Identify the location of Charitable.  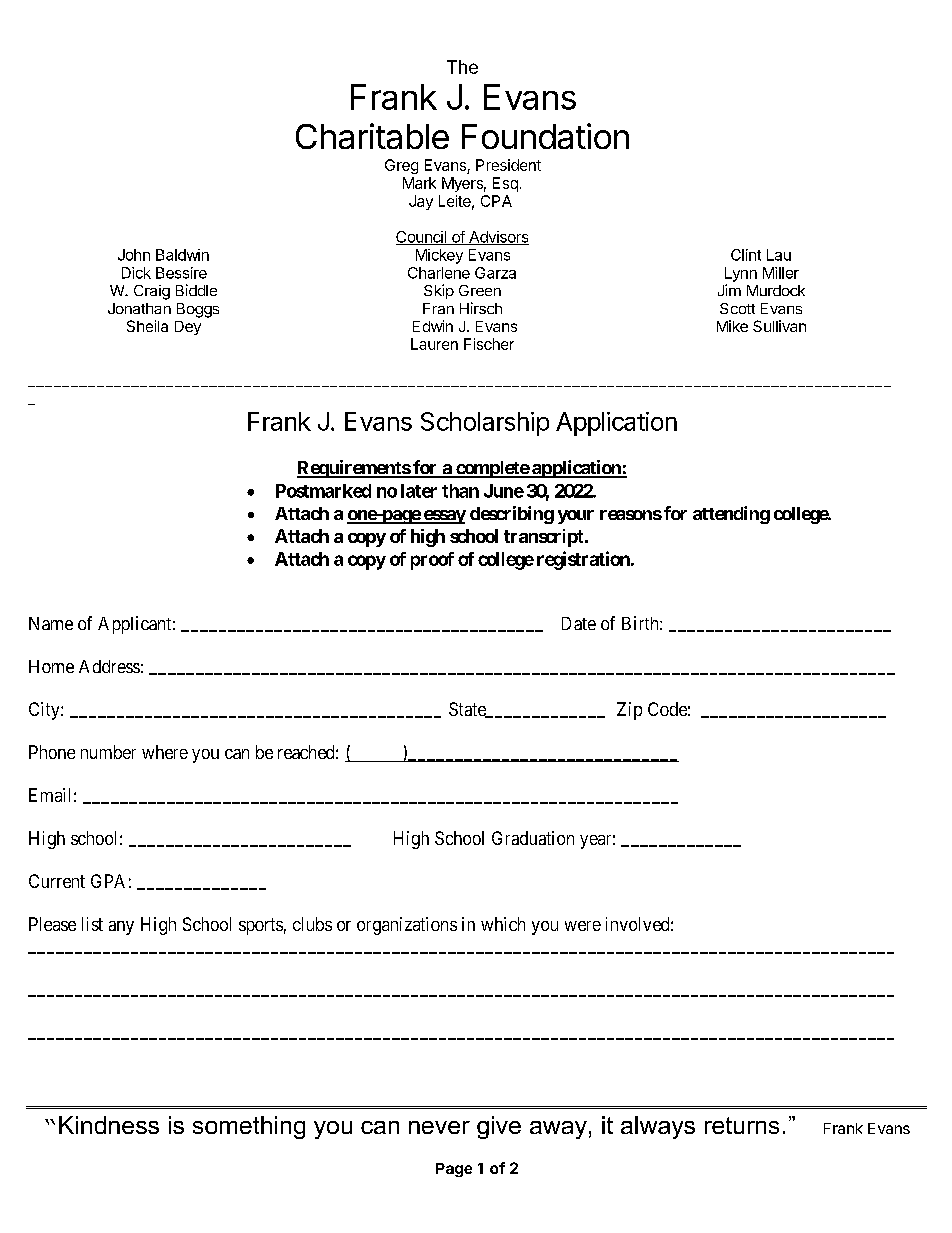
(372, 136).
